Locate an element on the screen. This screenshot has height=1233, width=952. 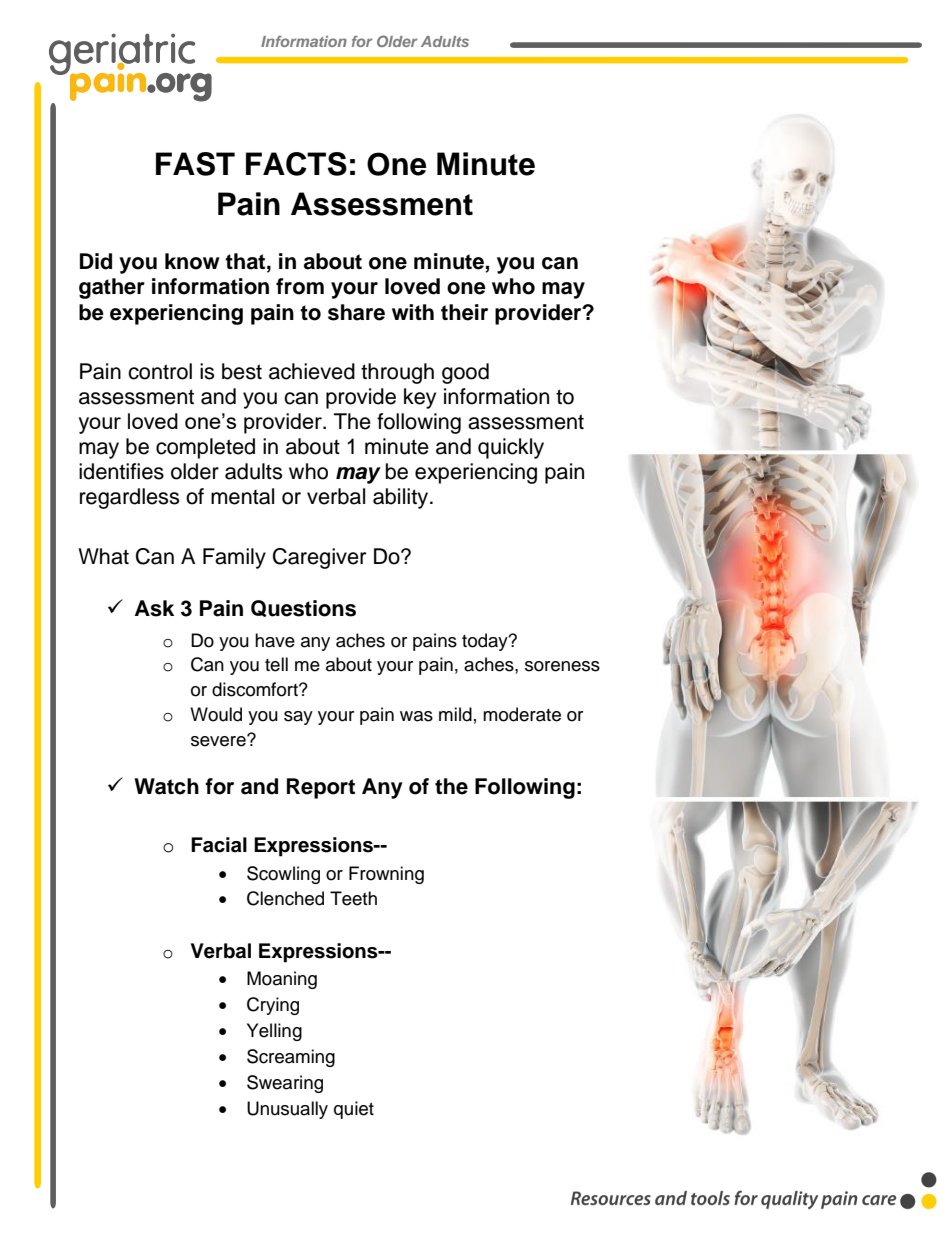
Questions is located at coordinates (303, 608).
